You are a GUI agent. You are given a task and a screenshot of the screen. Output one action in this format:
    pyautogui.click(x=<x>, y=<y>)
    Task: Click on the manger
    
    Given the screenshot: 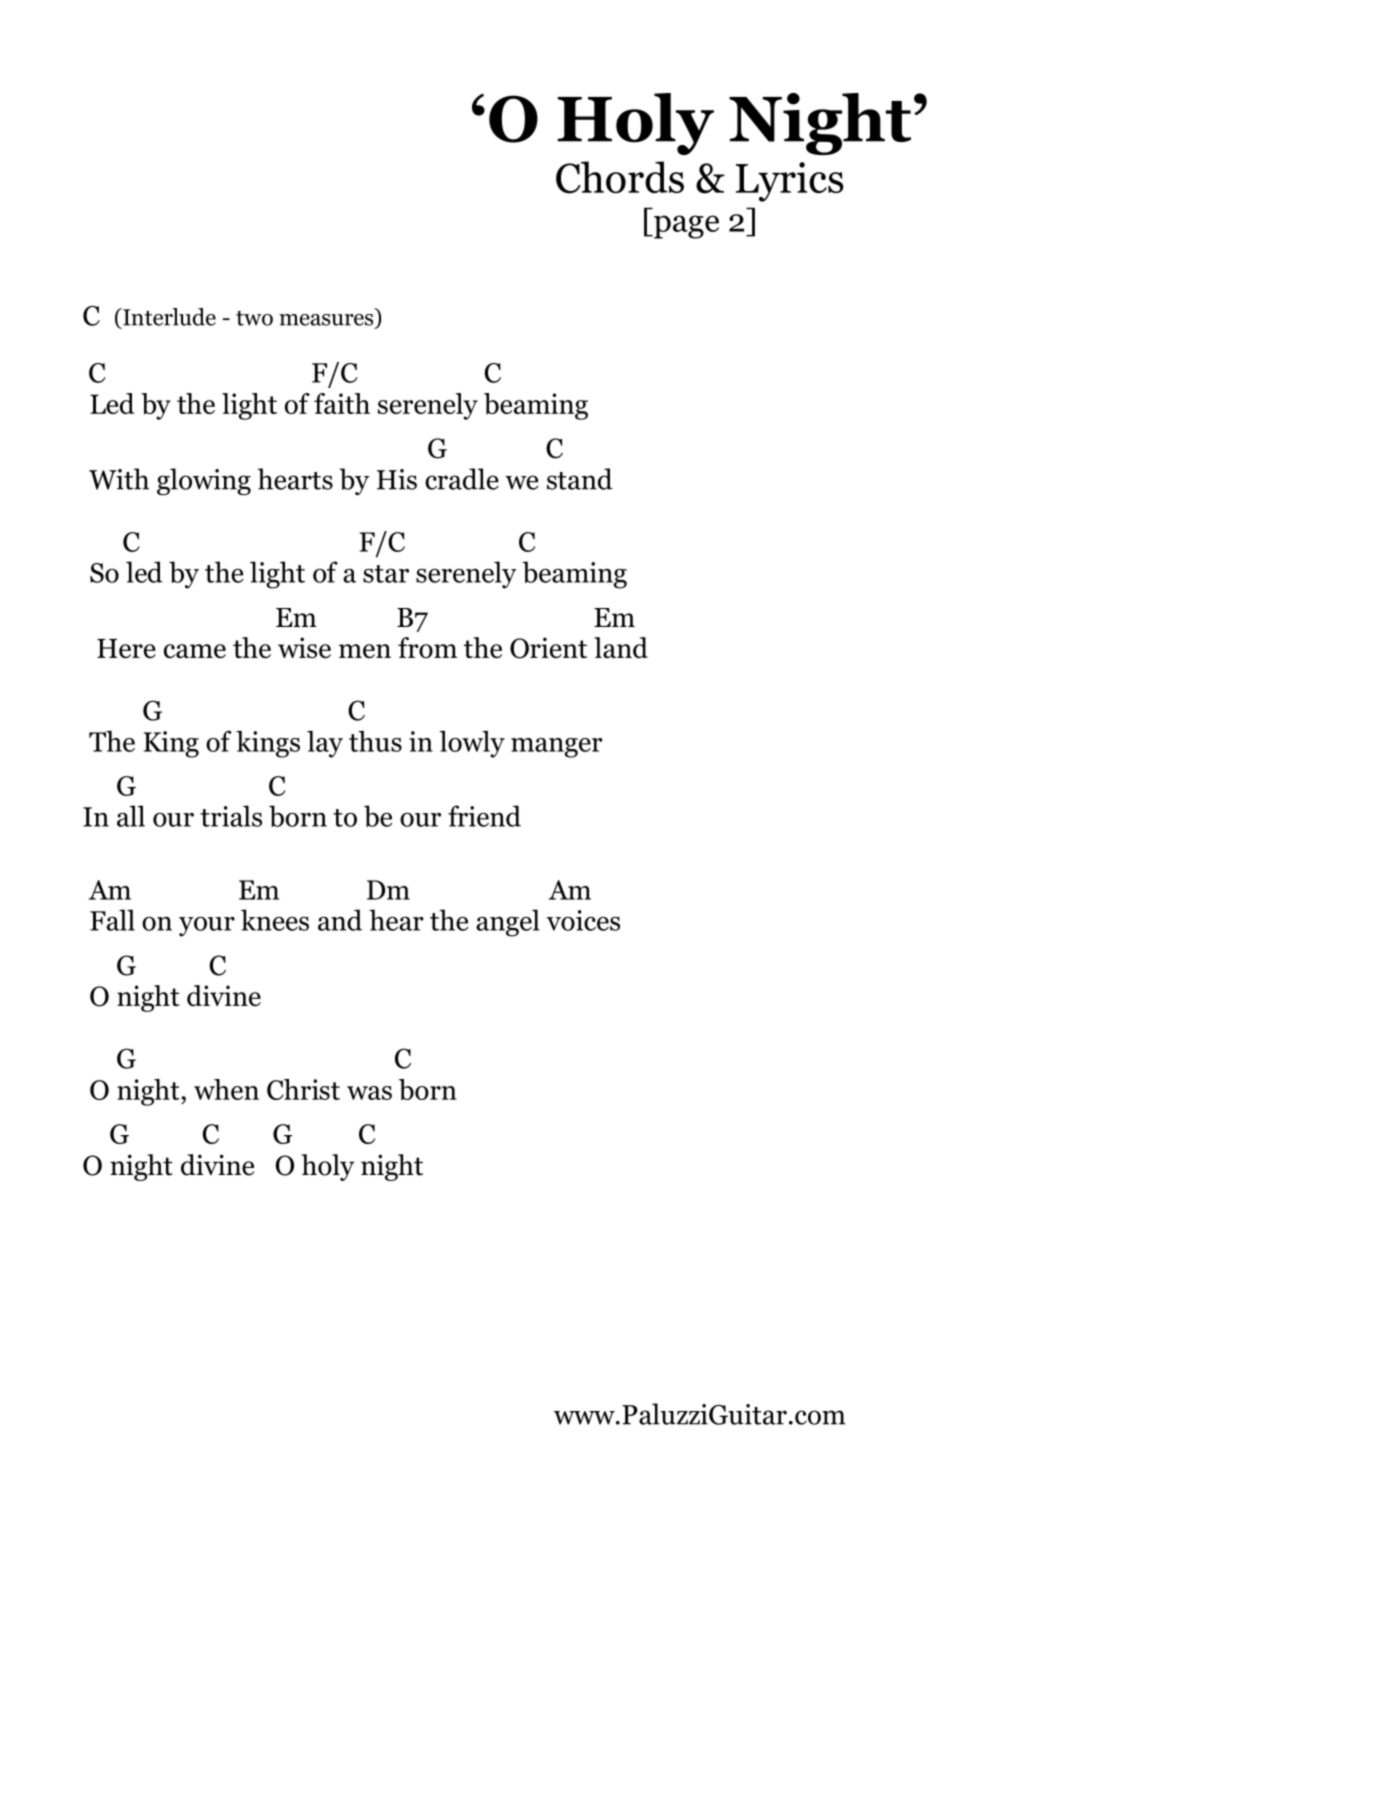 What is the action you would take?
    pyautogui.click(x=556, y=748)
